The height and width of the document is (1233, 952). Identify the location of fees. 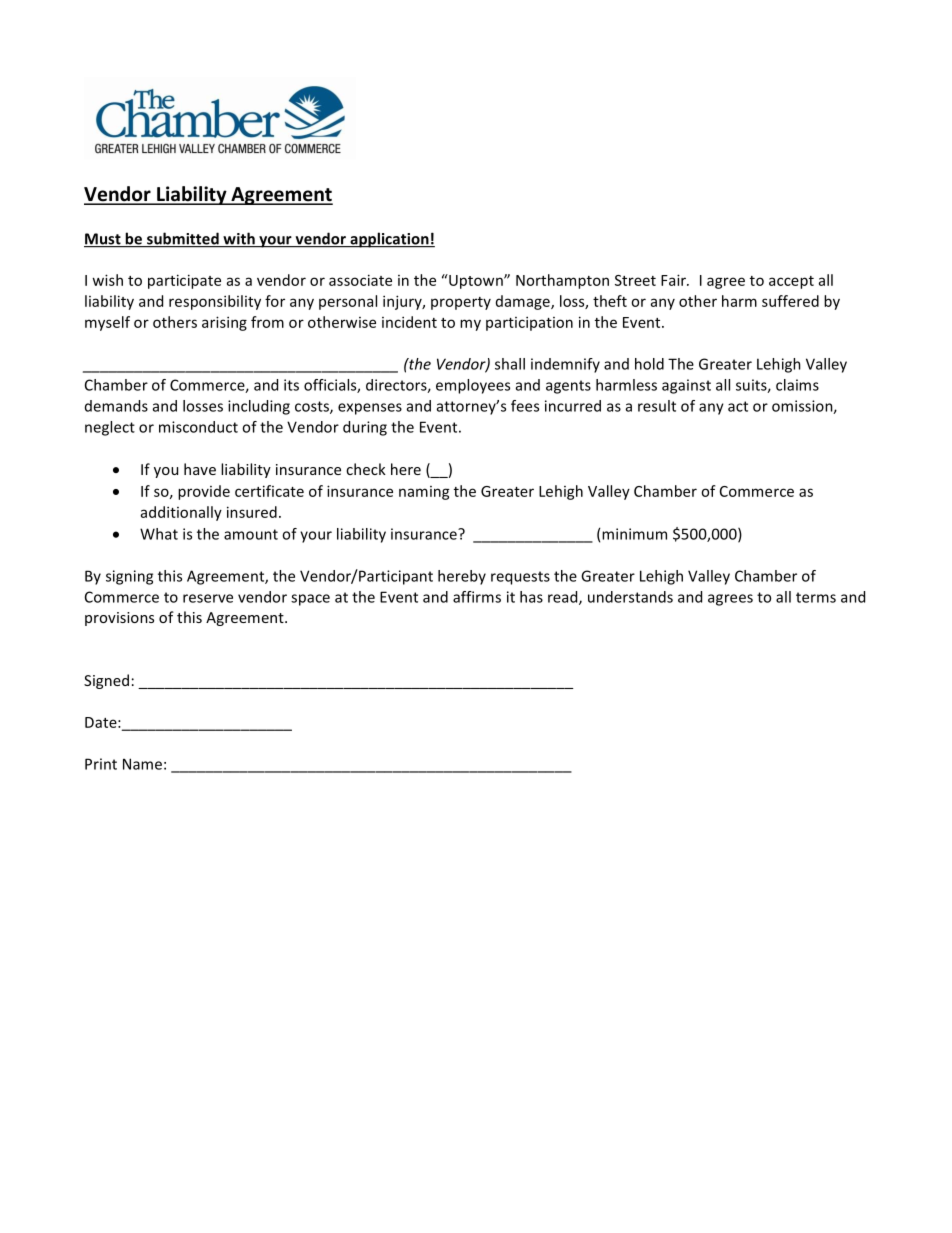
(525, 406).
